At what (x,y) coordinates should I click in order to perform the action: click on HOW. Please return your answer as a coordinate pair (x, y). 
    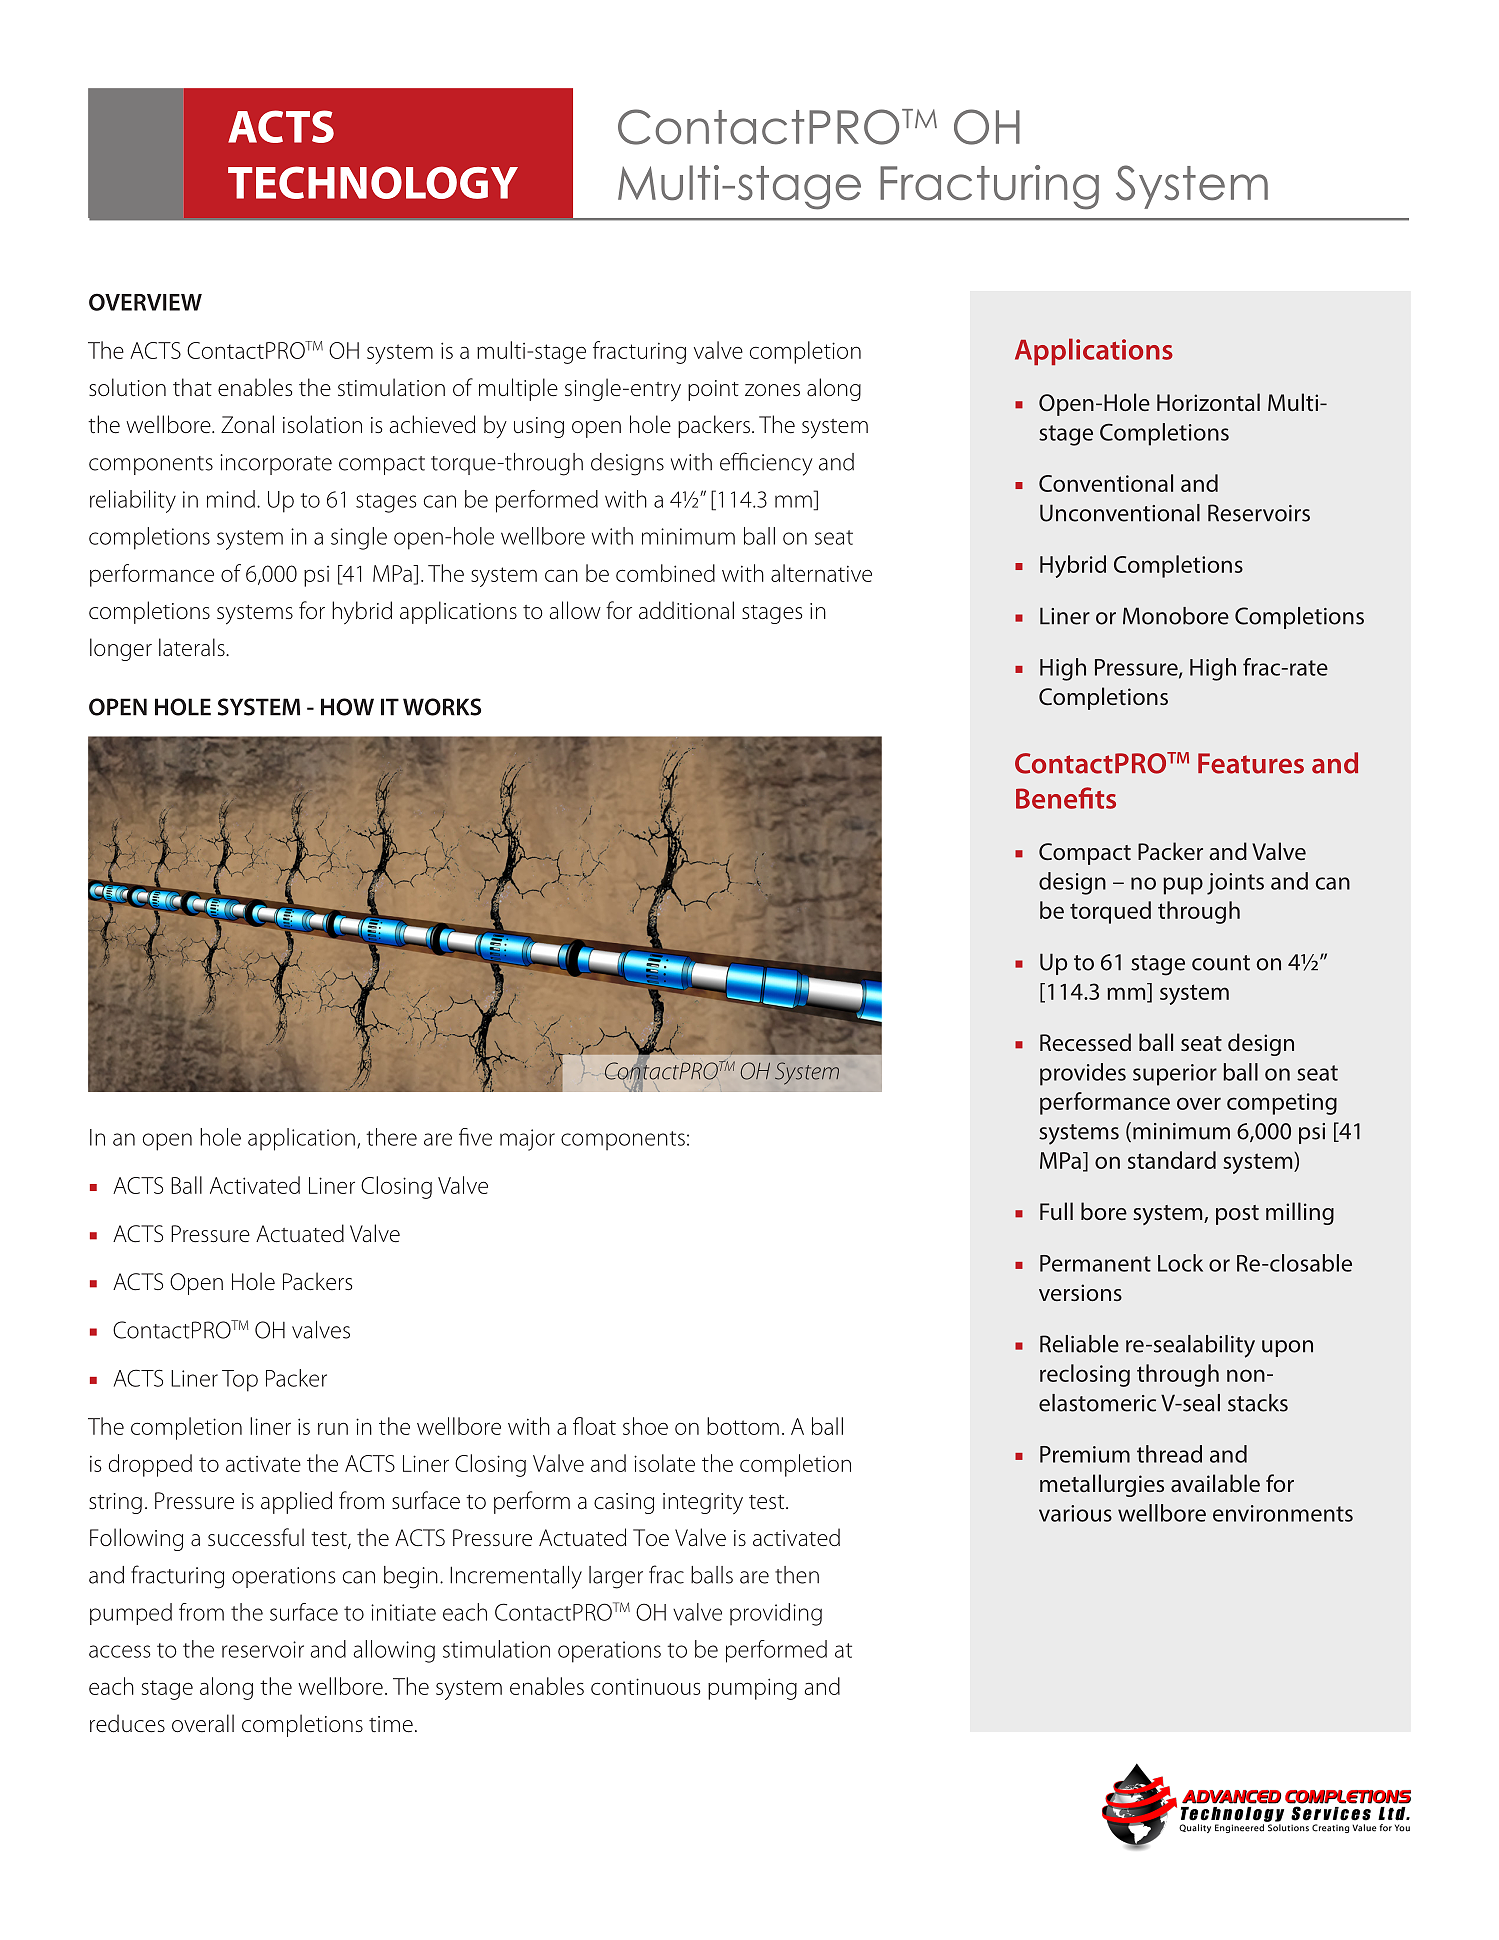
    Looking at the image, I should click on (347, 707).
